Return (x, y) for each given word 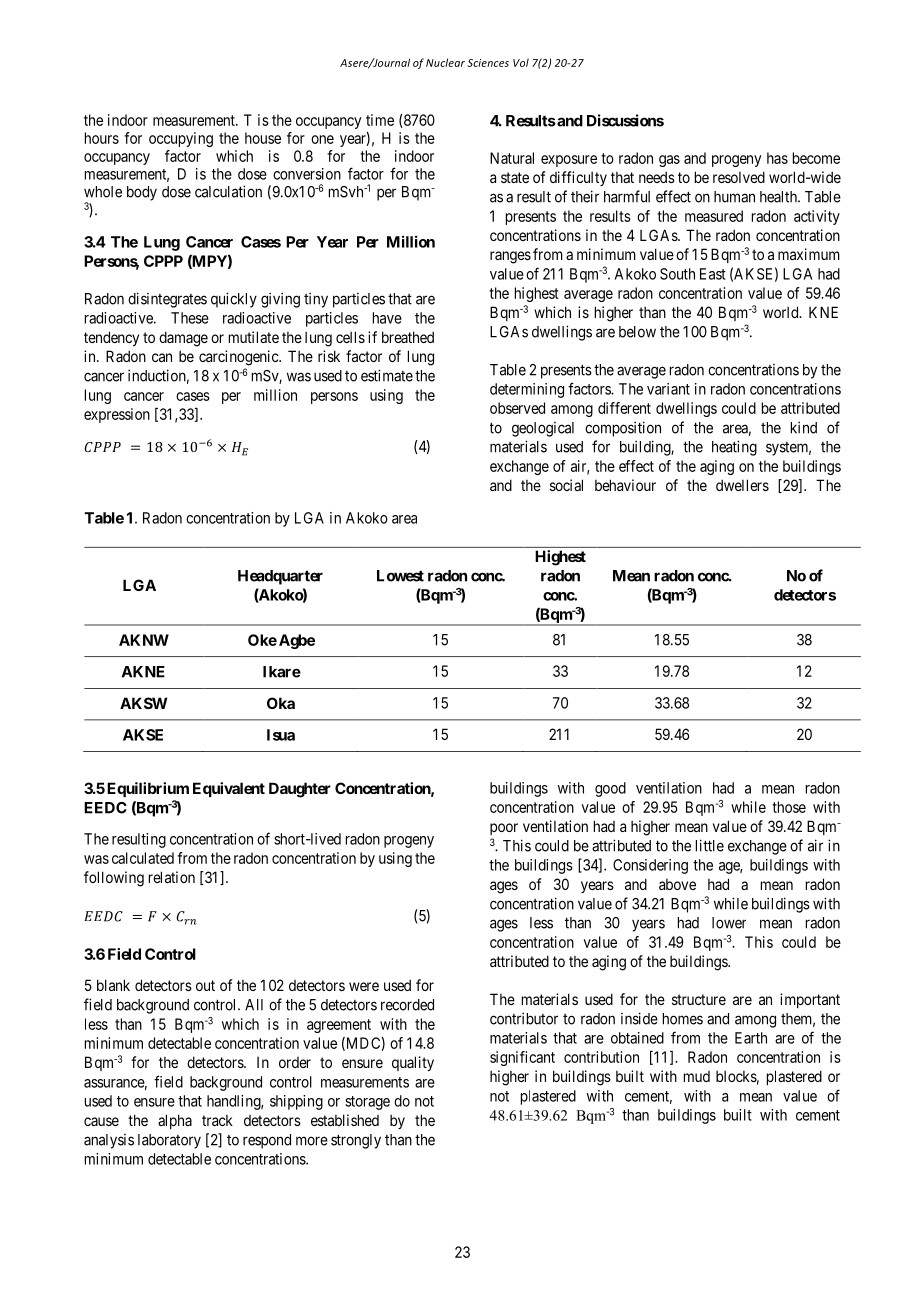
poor (504, 829)
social (566, 485)
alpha (175, 1121)
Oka (281, 703)
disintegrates (167, 300)
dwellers (742, 485)
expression (117, 415)
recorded (407, 1005)
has (777, 158)
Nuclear (445, 62)
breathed (408, 337)
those (789, 807)
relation (172, 877)
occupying (181, 139)
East (713, 274)
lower (729, 923)
